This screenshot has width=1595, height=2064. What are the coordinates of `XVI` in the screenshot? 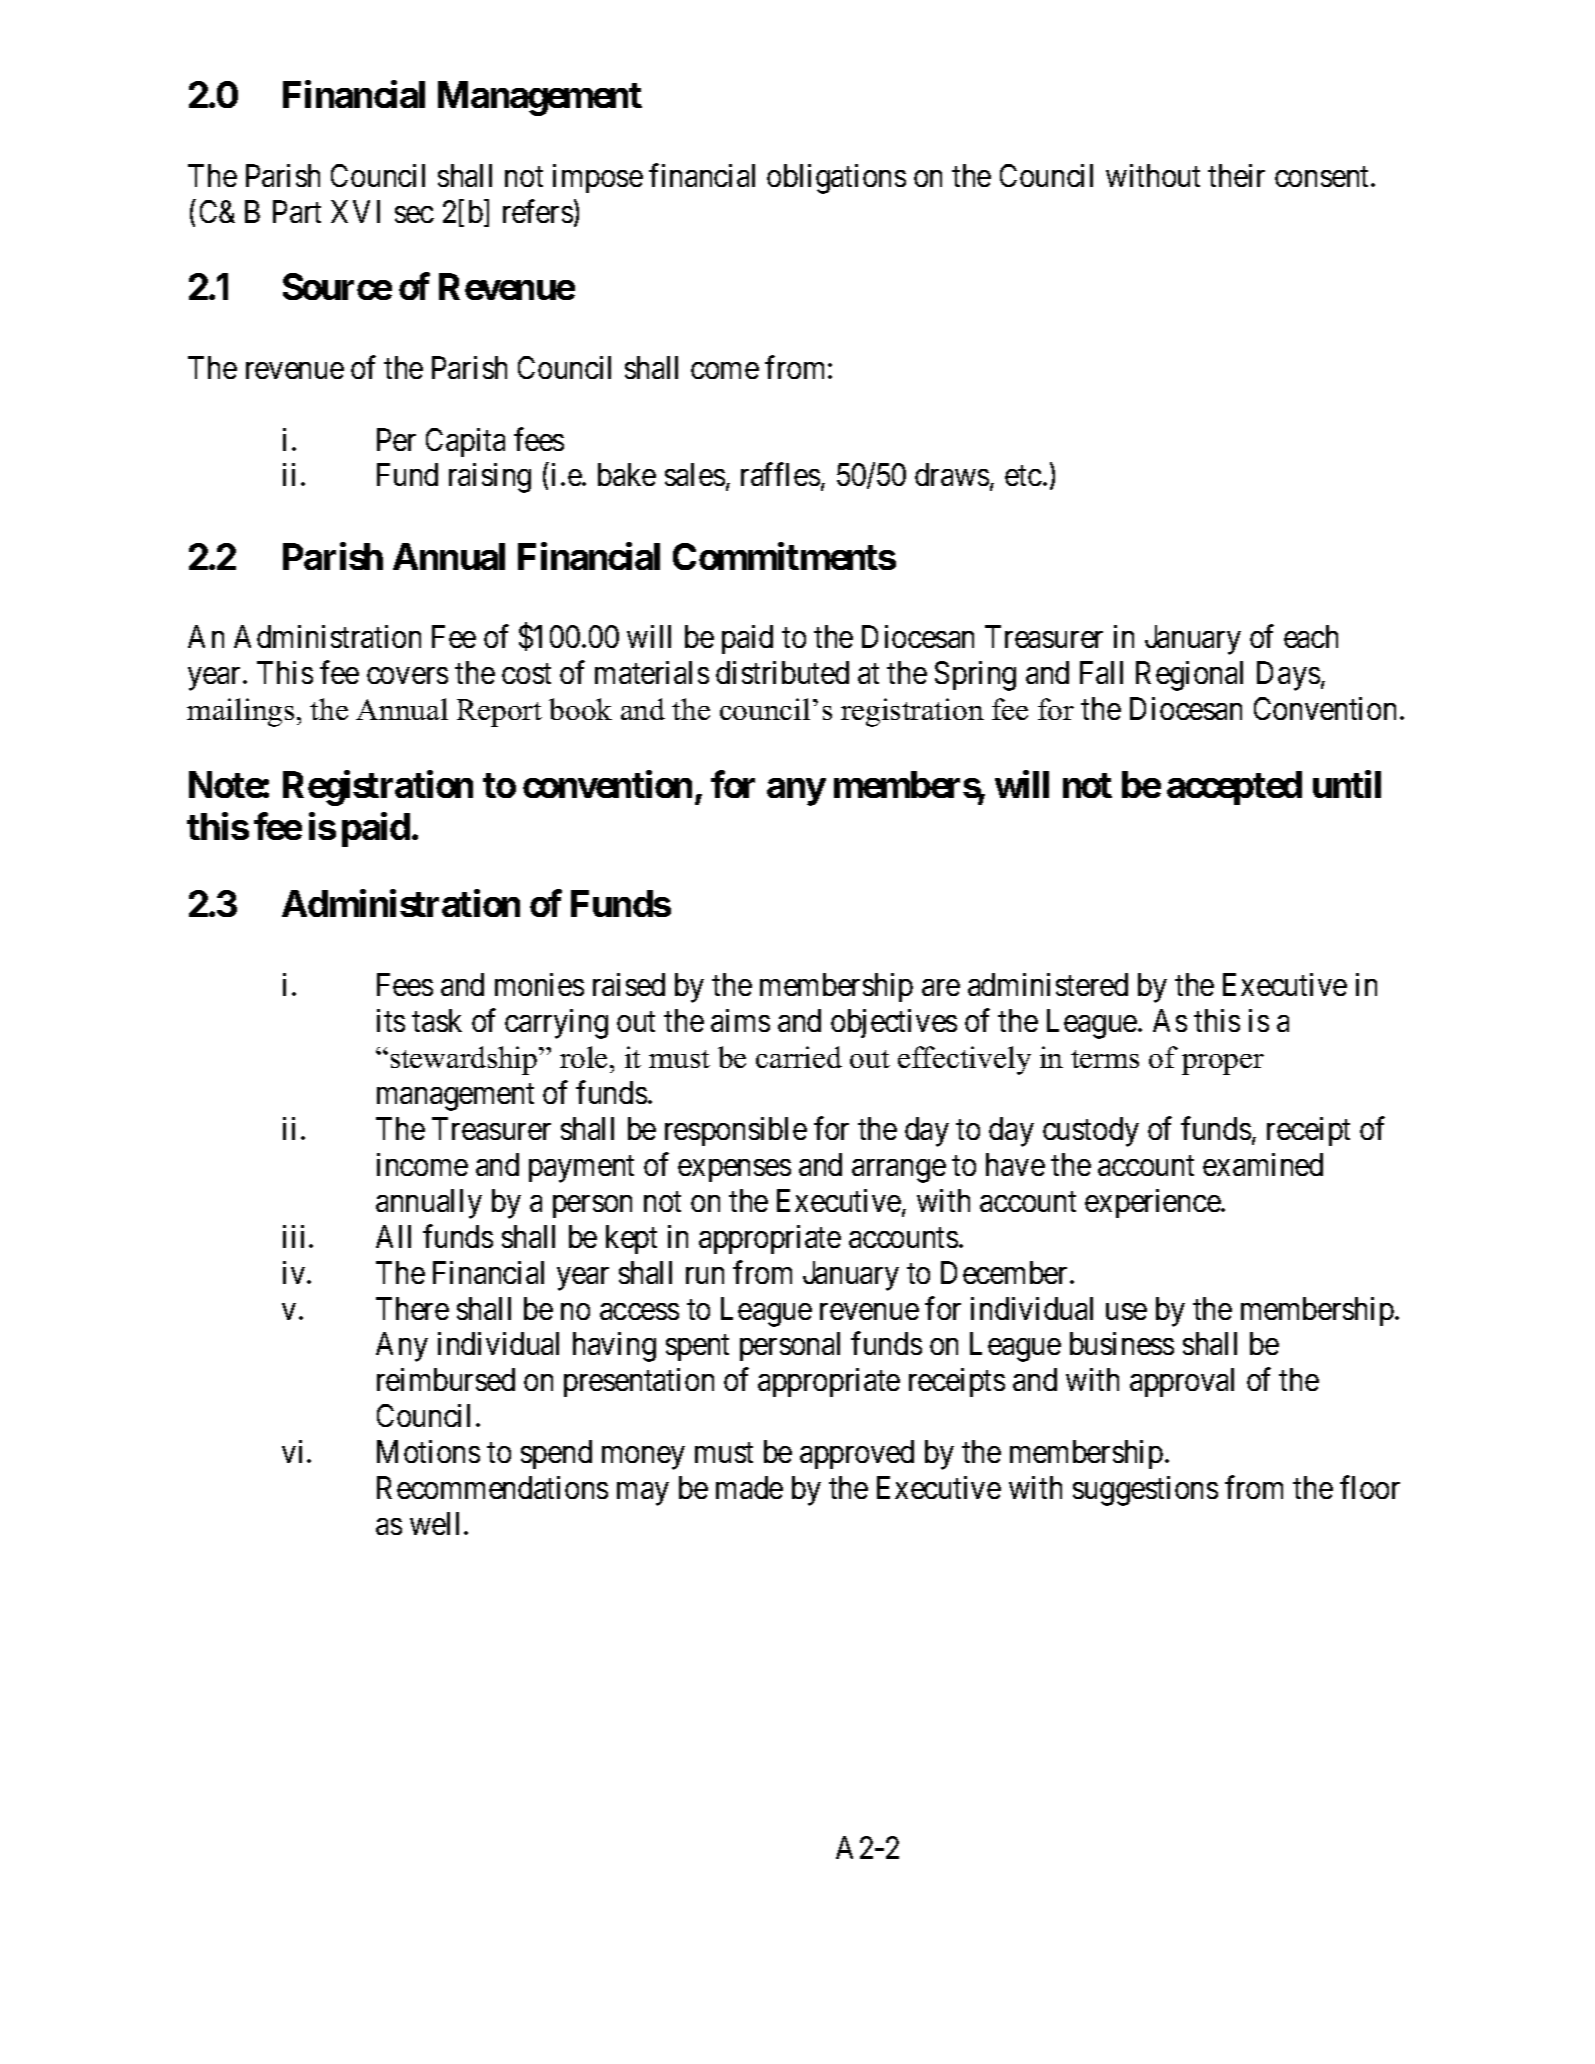 It's located at (355, 211).
